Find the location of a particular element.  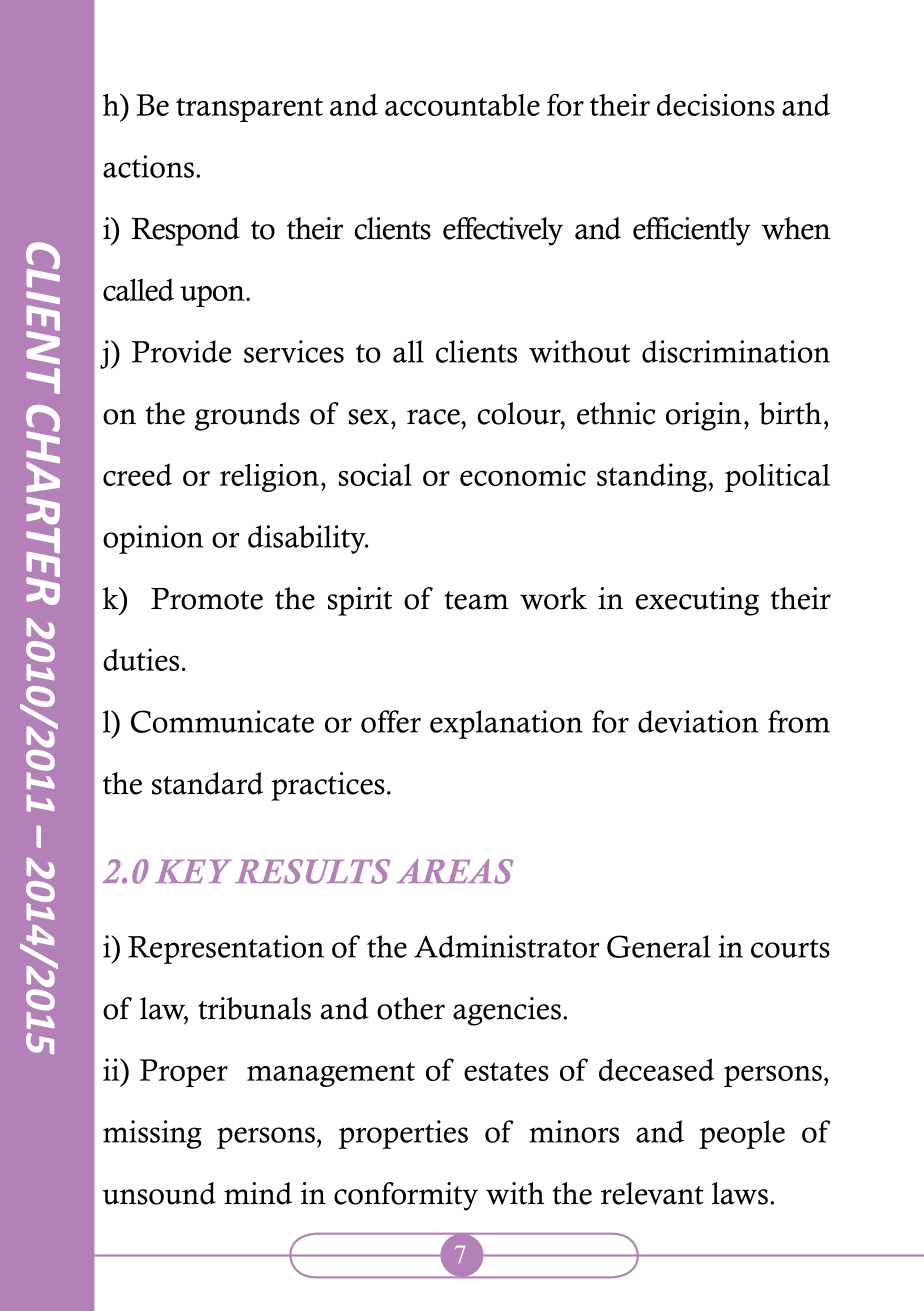

decisions is located at coordinates (716, 105).
